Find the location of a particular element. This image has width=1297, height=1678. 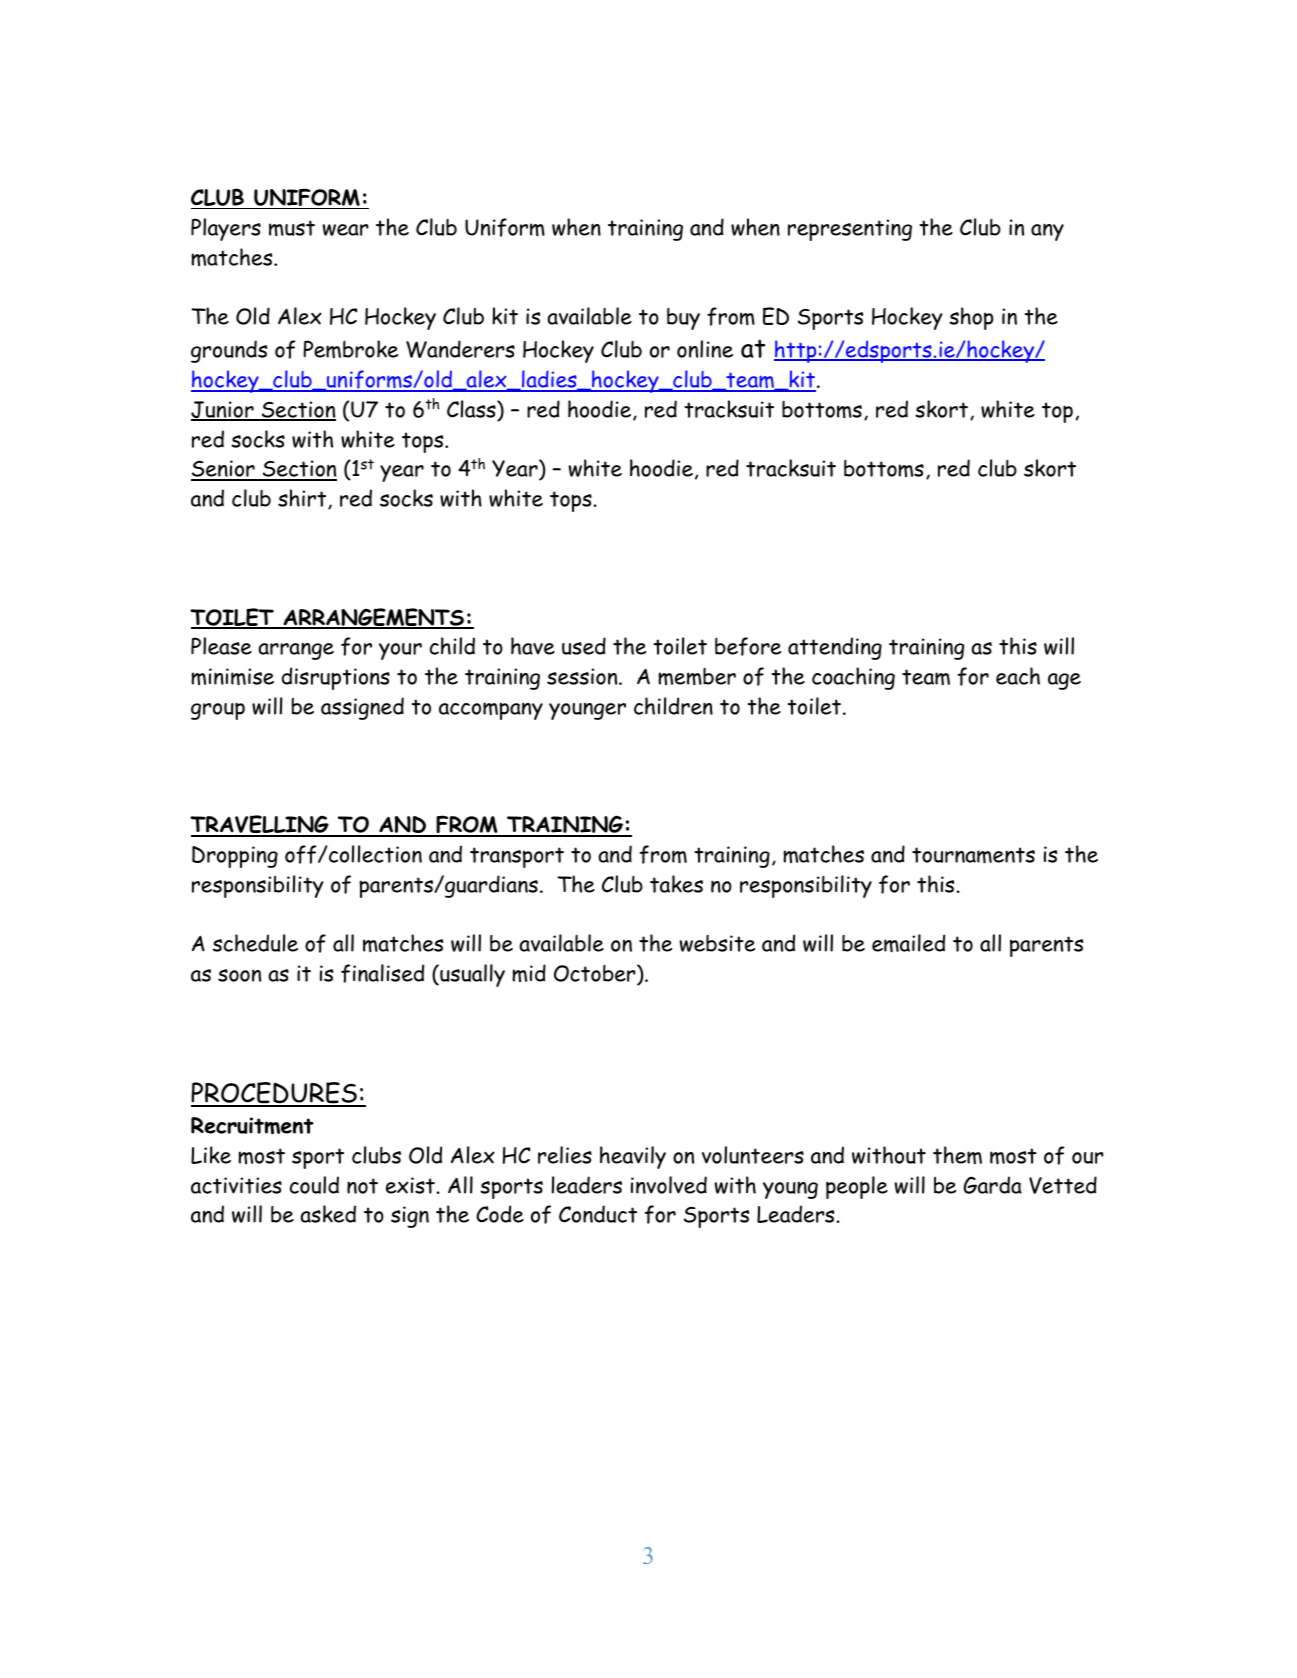

Garda is located at coordinates (993, 1185).
